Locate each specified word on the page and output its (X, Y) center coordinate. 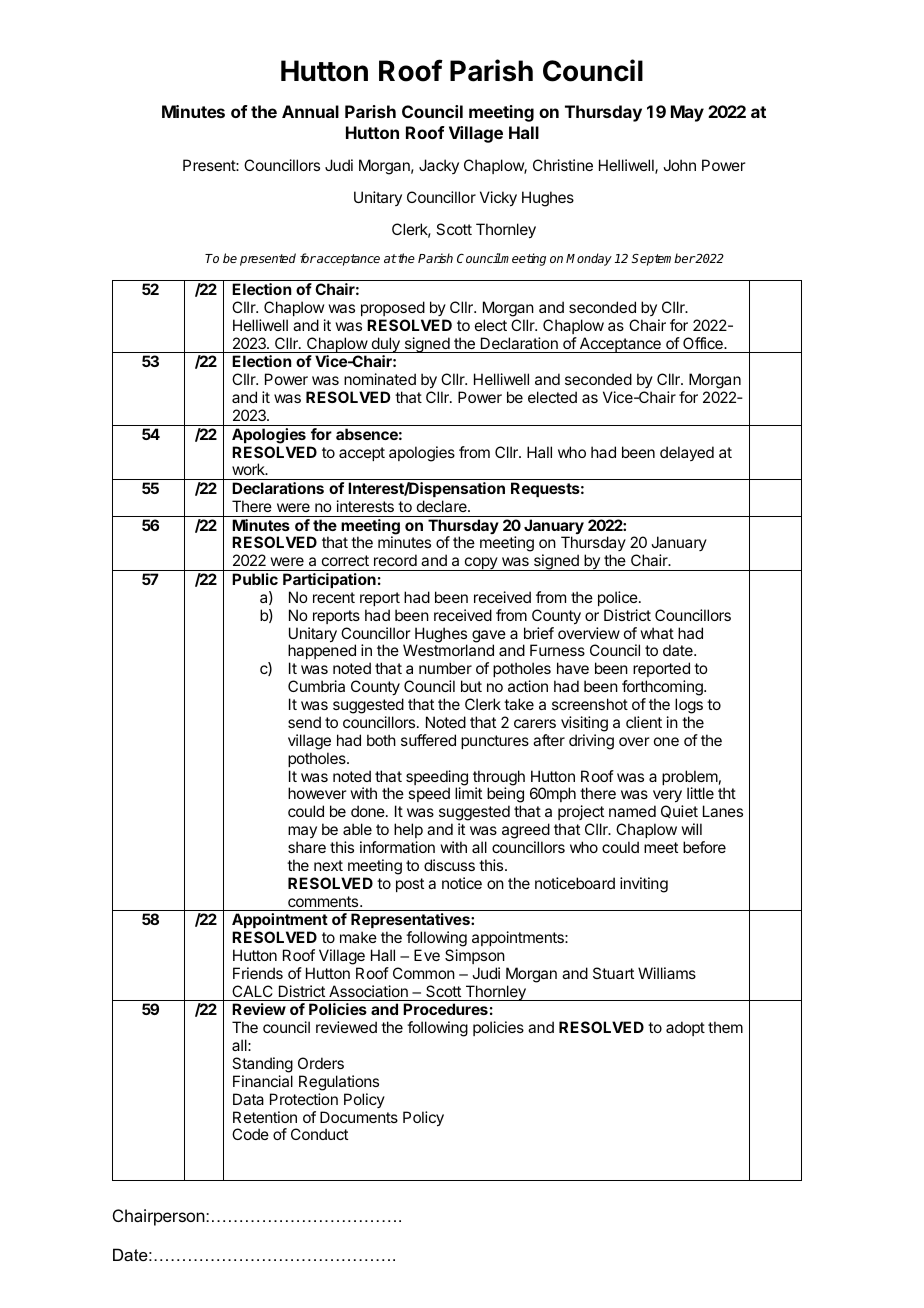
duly (385, 345)
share (307, 847)
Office (704, 343)
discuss (449, 865)
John (679, 165)
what (657, 633)
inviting (644, 885)
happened (322, 653)
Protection (304, 1099)
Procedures (445, 1009)
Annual (310, 111)
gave (489, 637)
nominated (380, 379)
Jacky (439, 166)
